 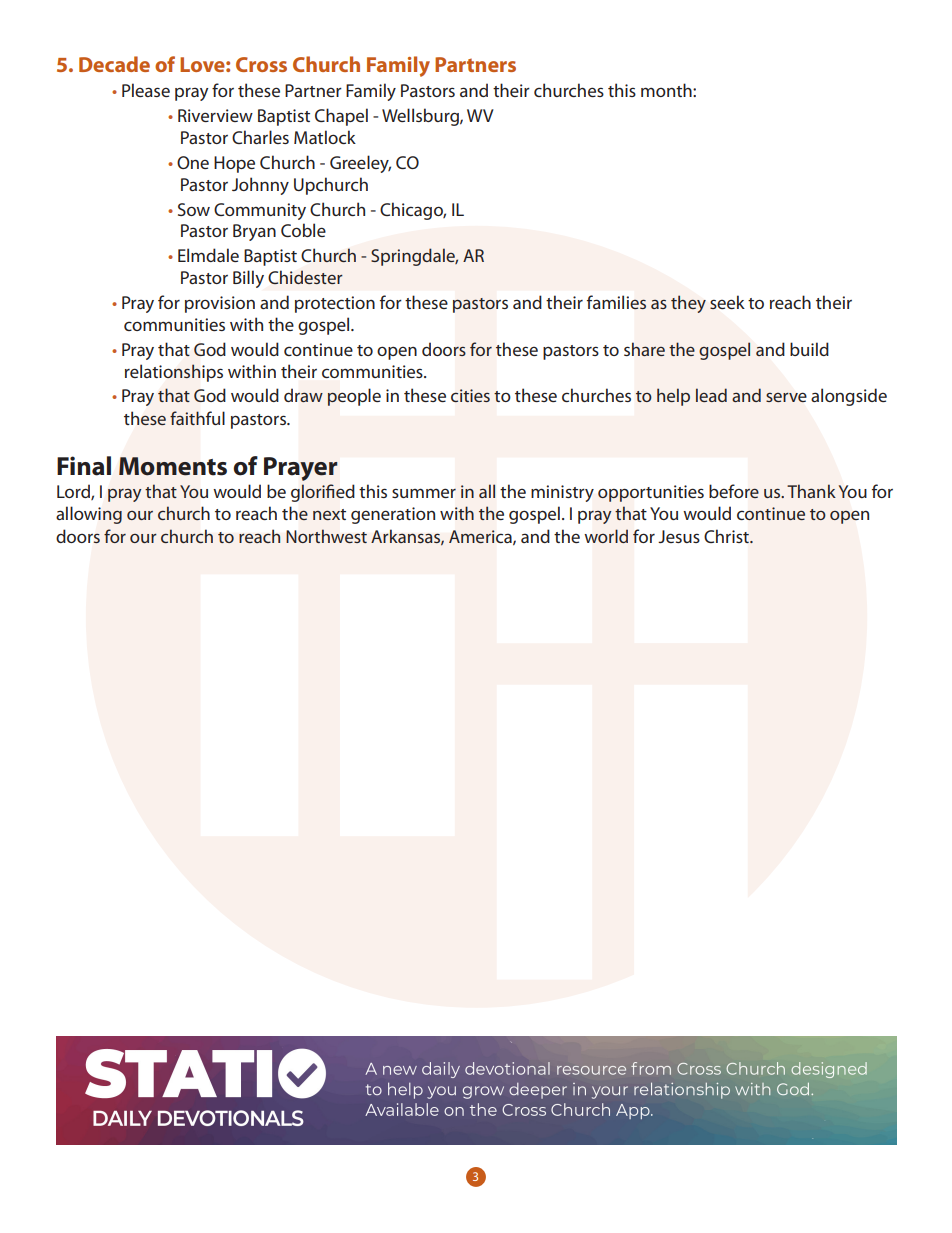 I want to click on lead, so click(x=711, y=395).
